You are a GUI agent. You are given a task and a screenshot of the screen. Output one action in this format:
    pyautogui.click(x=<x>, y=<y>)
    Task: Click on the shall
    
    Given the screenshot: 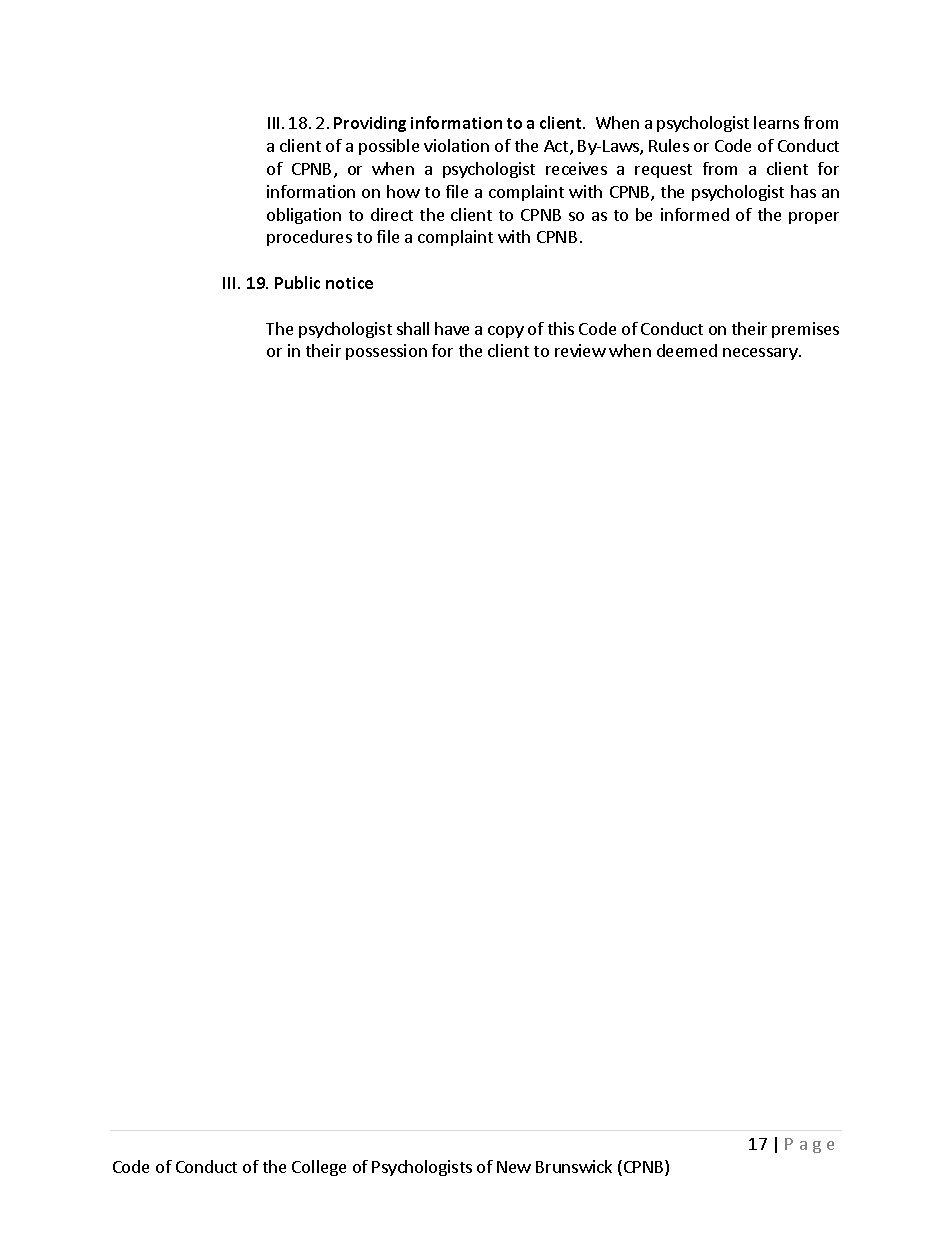 What is the action you would take?
    pyautogui.click(x=413, y=328)
